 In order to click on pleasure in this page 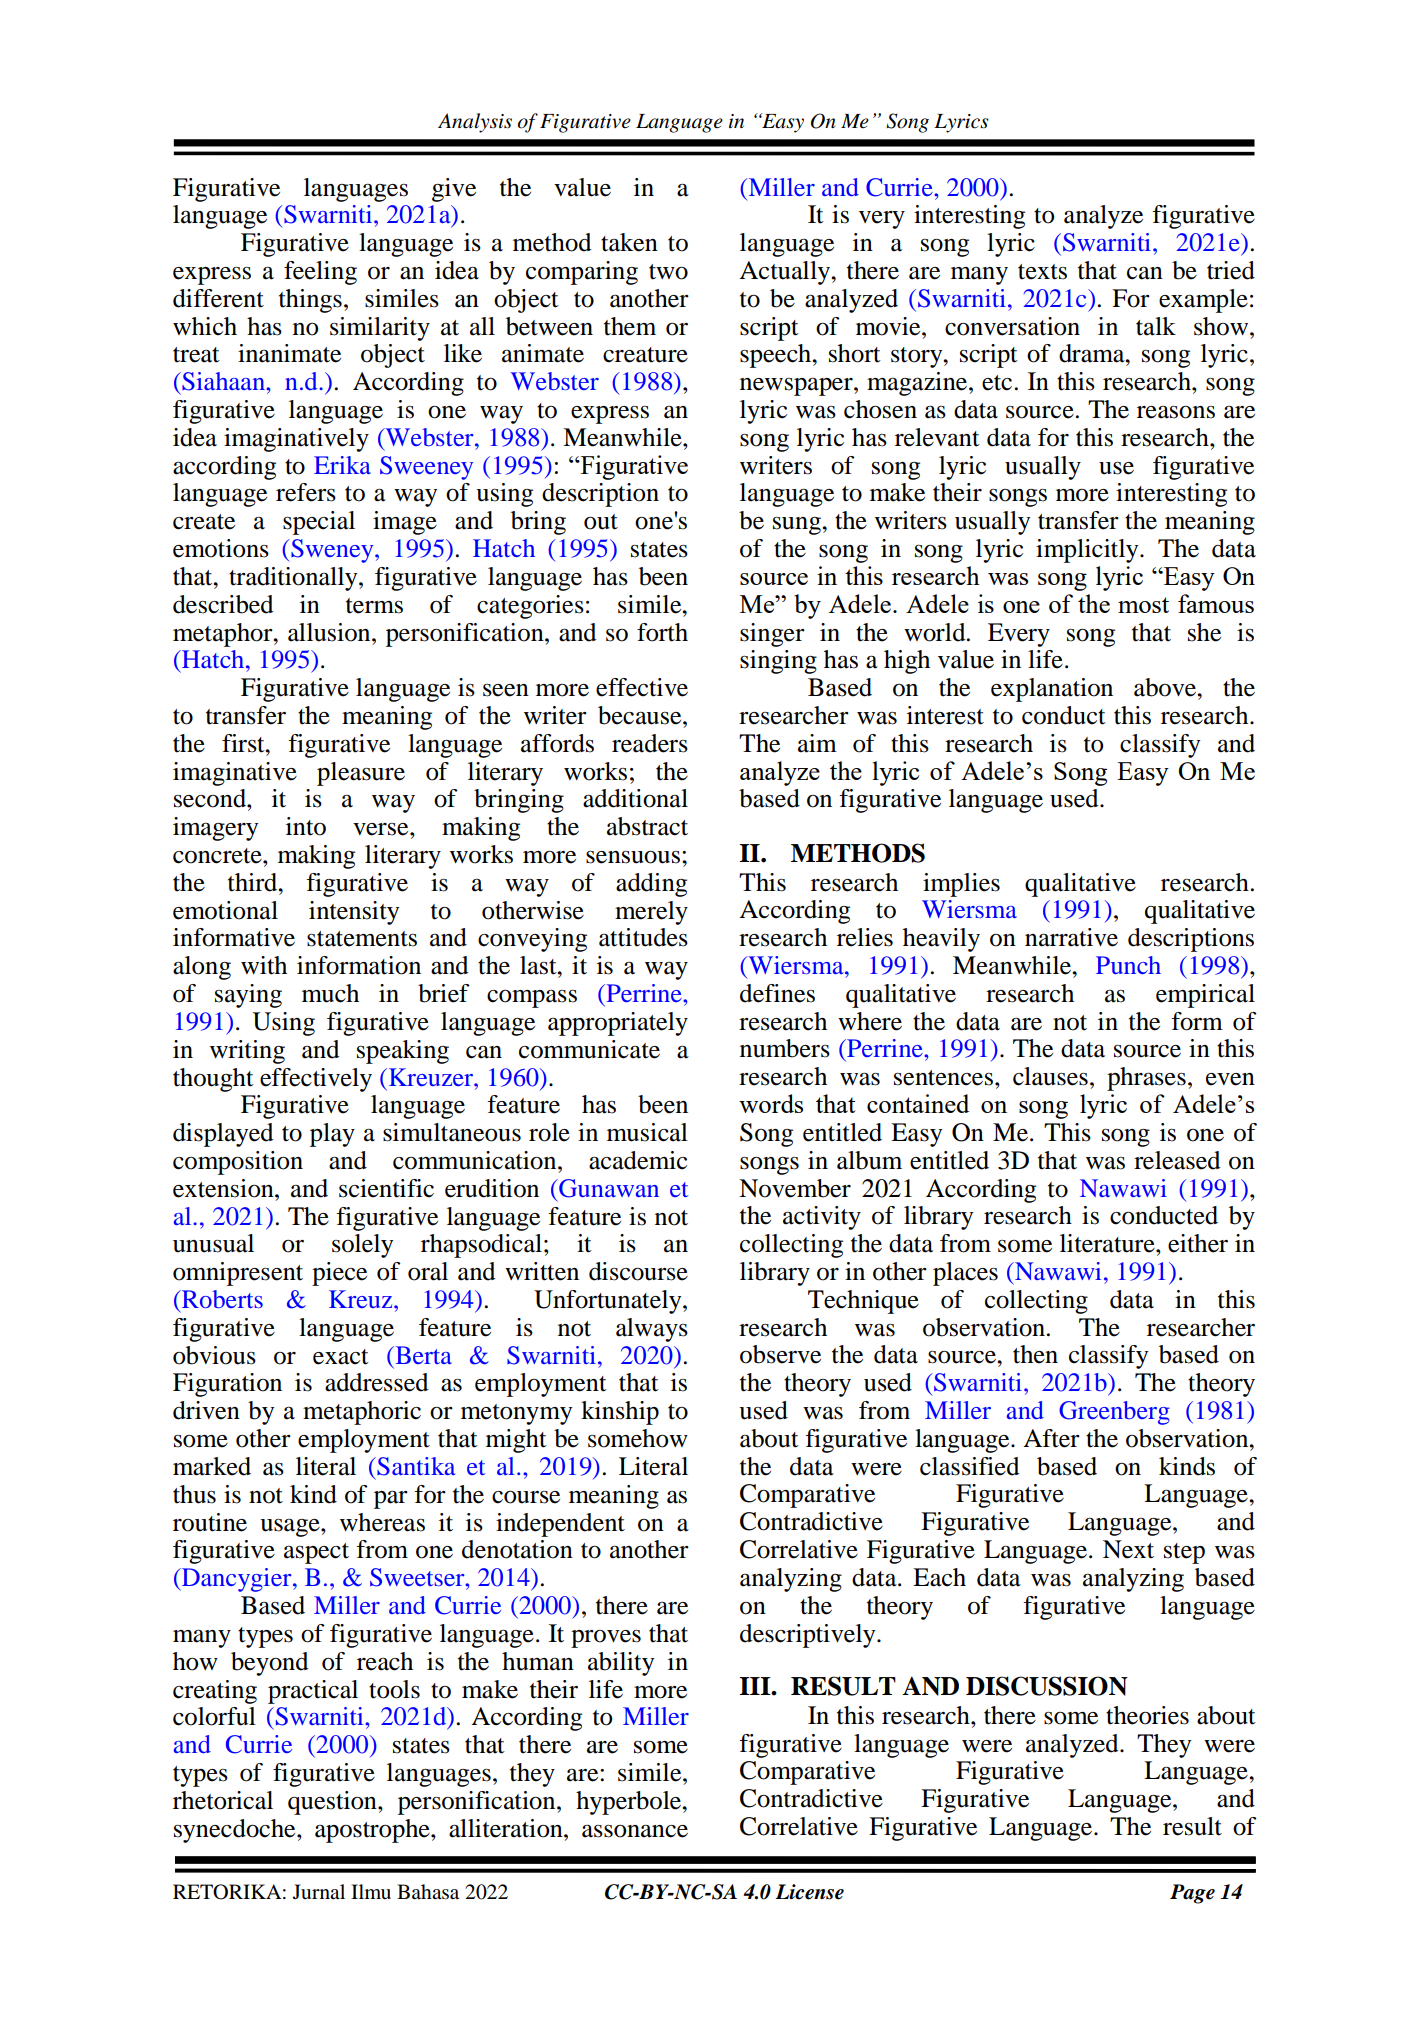, I will do `click(361, 774)`.
